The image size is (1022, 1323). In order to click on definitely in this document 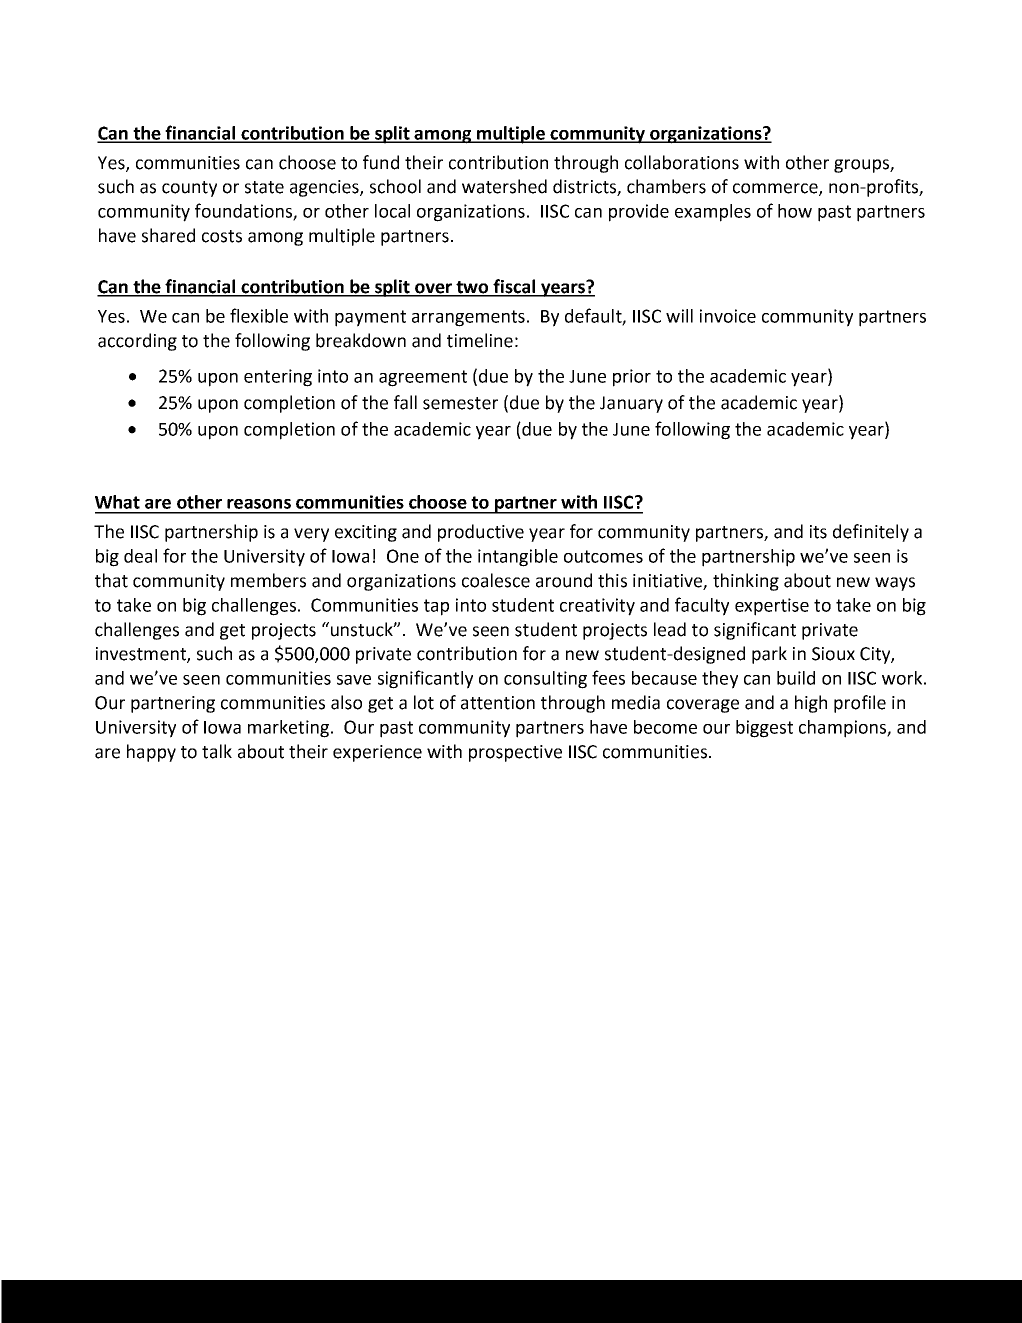, I will do `click(871, 533)`.
